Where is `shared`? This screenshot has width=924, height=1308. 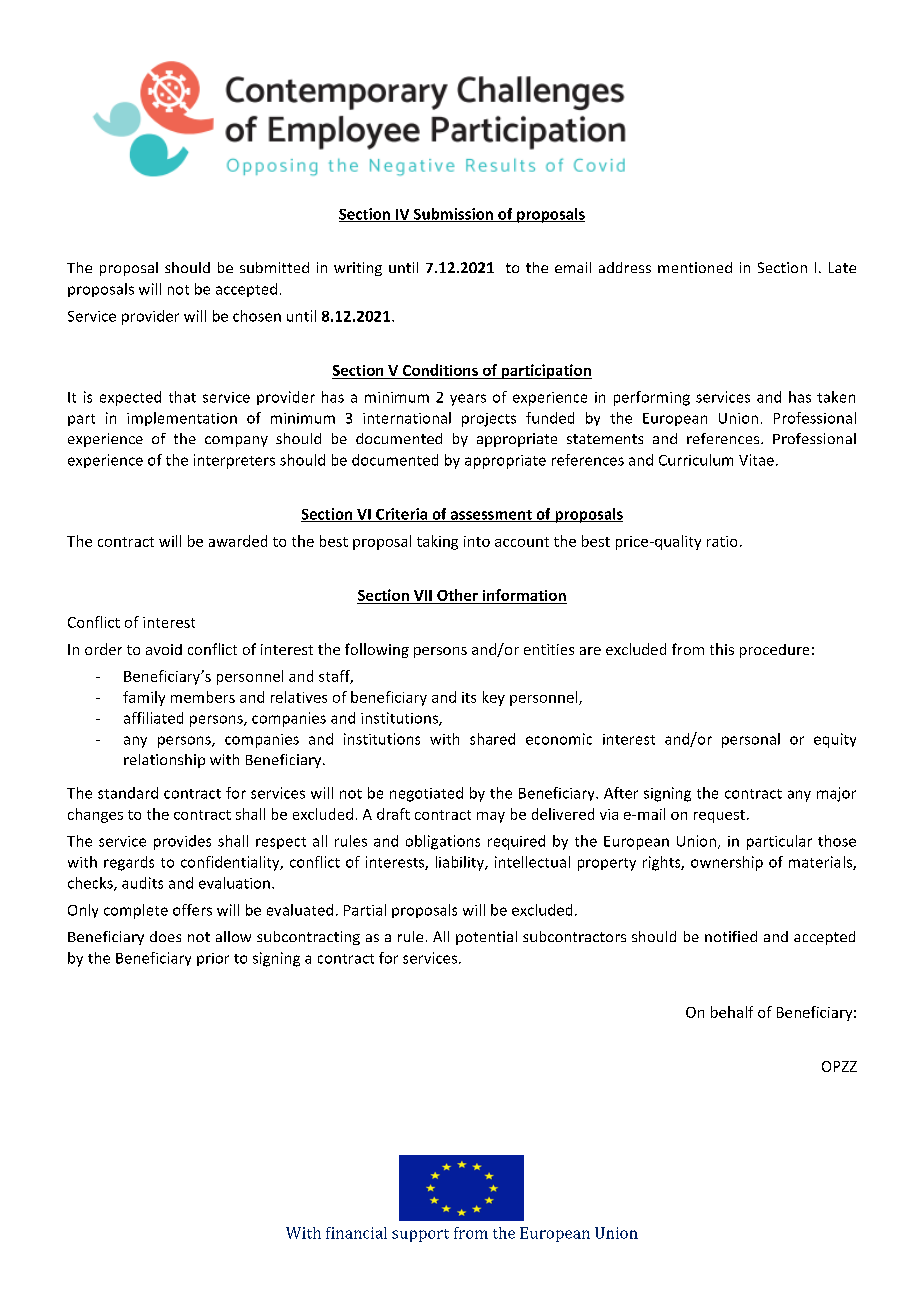 shared is located at coordinates (492, 739).
